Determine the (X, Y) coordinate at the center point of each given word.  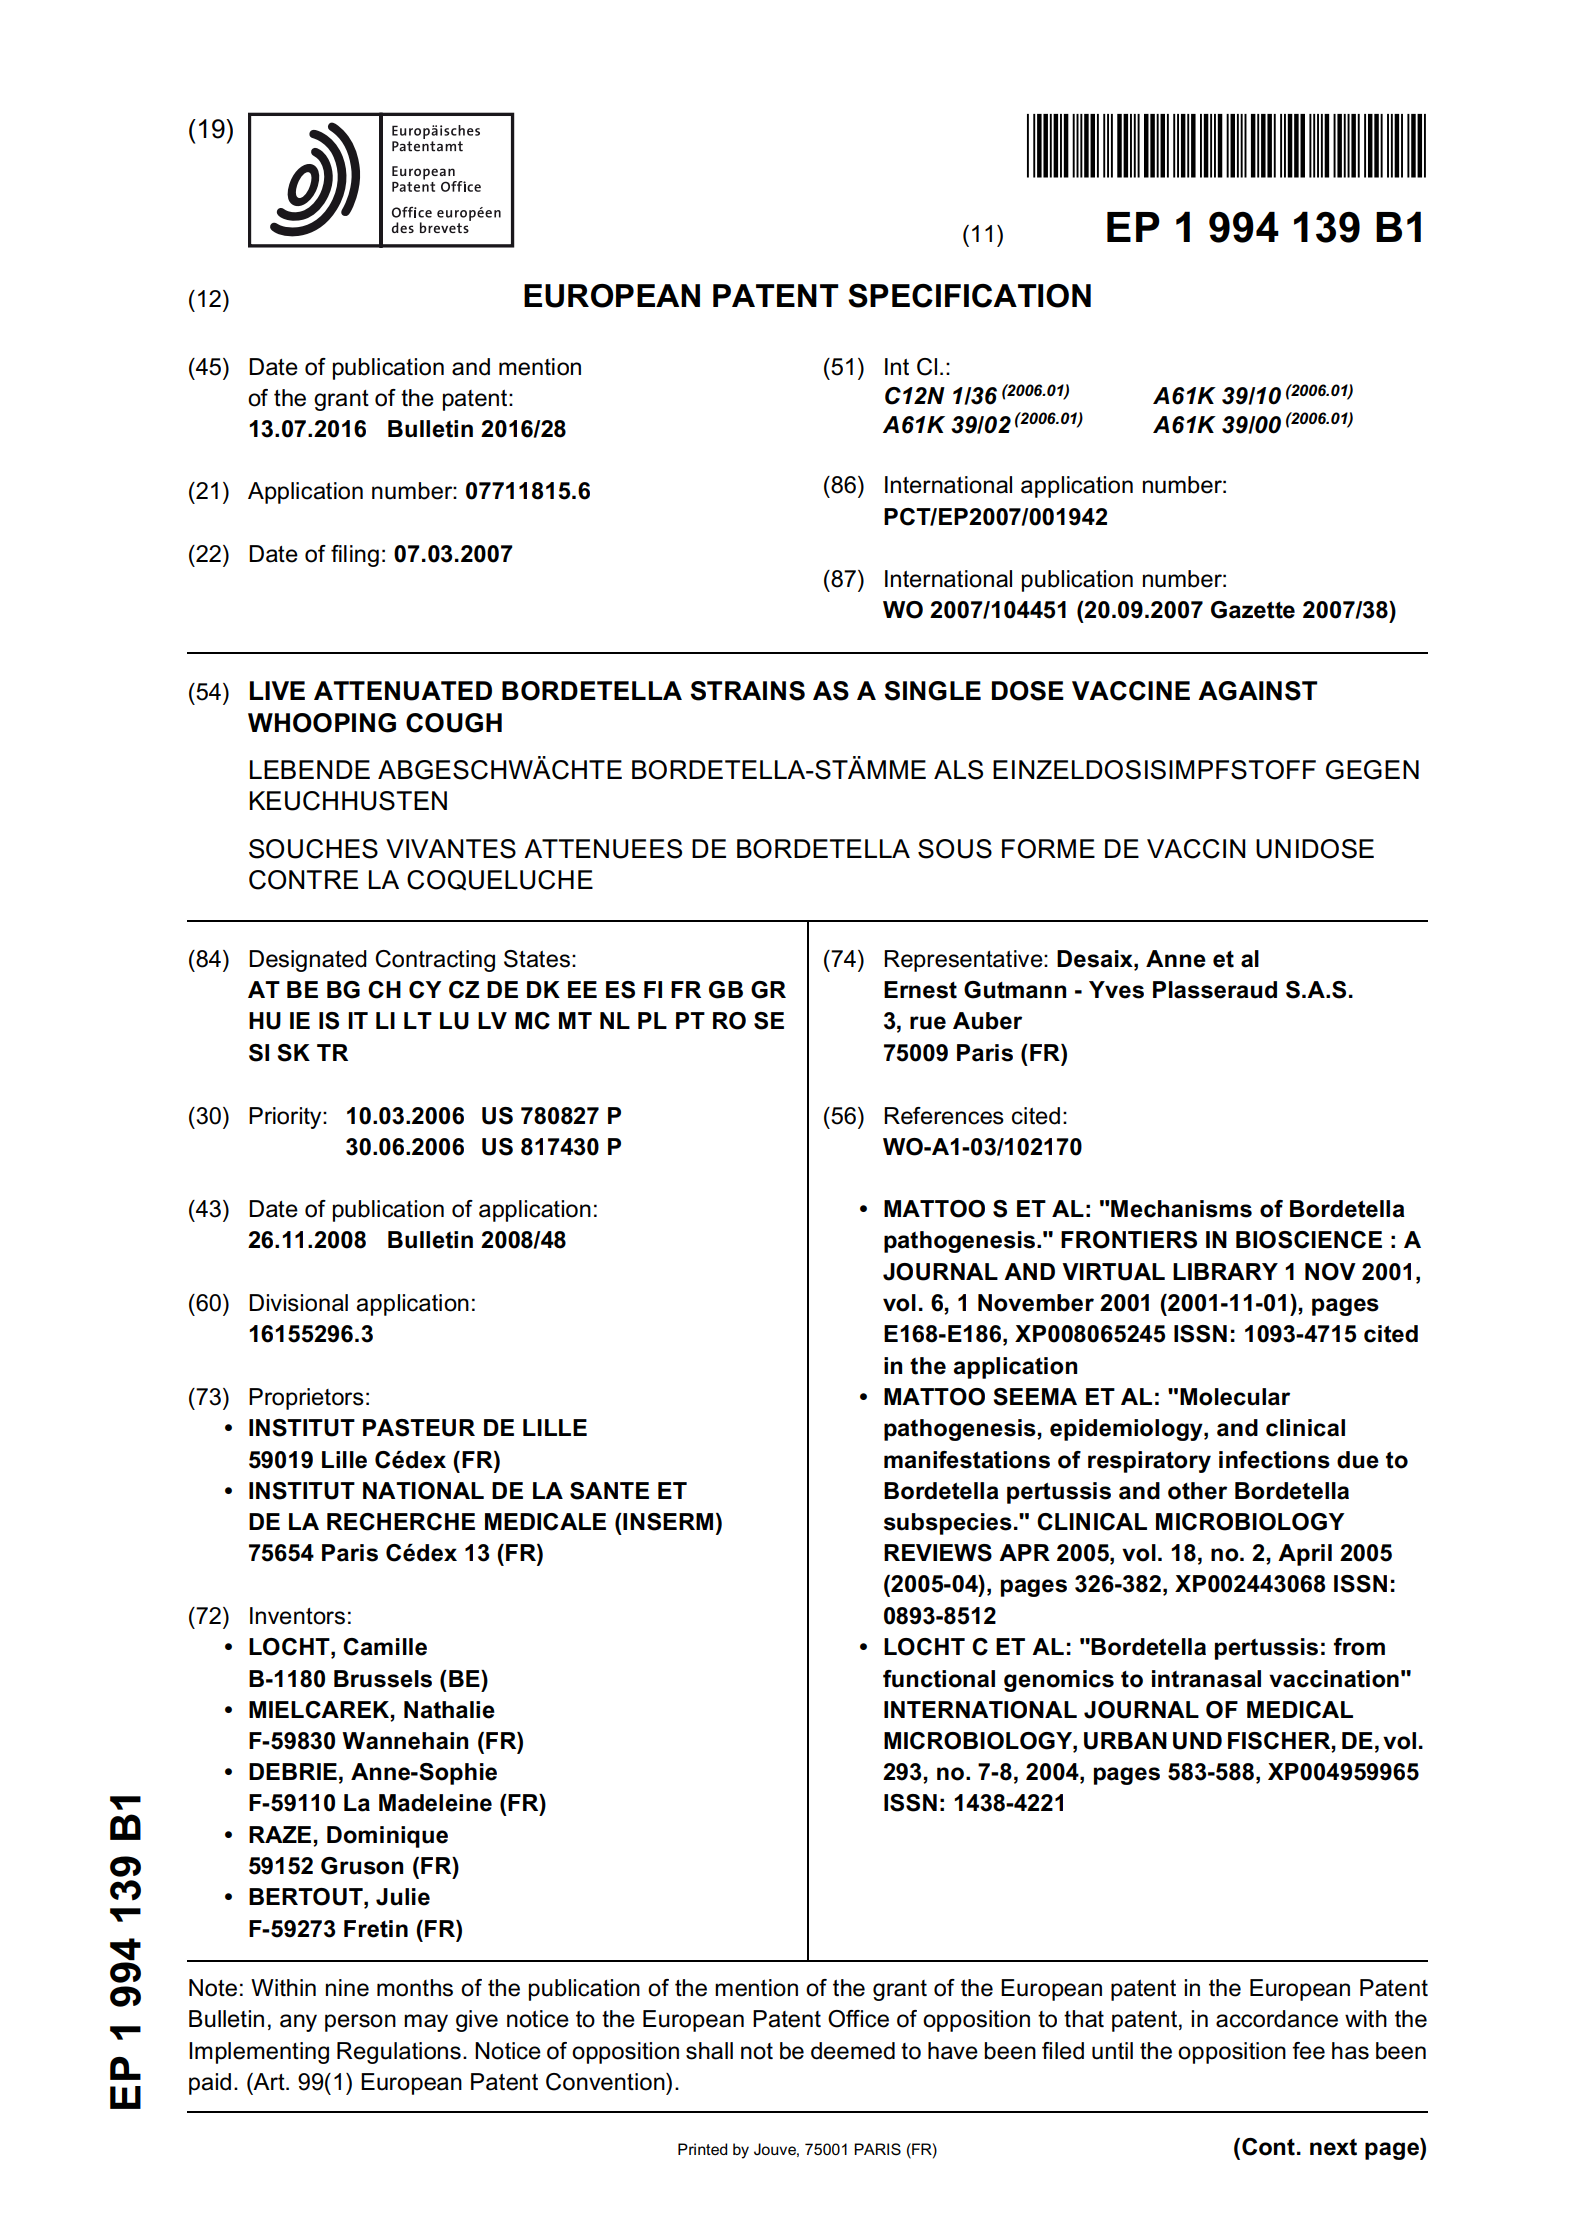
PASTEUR (419, 1428)
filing (355, 556)
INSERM (667, 1522)
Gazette (1253, 610)
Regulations (399, 2053)
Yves (1116, 990)
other (1197, 1491)
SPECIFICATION (969, 296)
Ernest (920, 990)
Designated (308, 961)
